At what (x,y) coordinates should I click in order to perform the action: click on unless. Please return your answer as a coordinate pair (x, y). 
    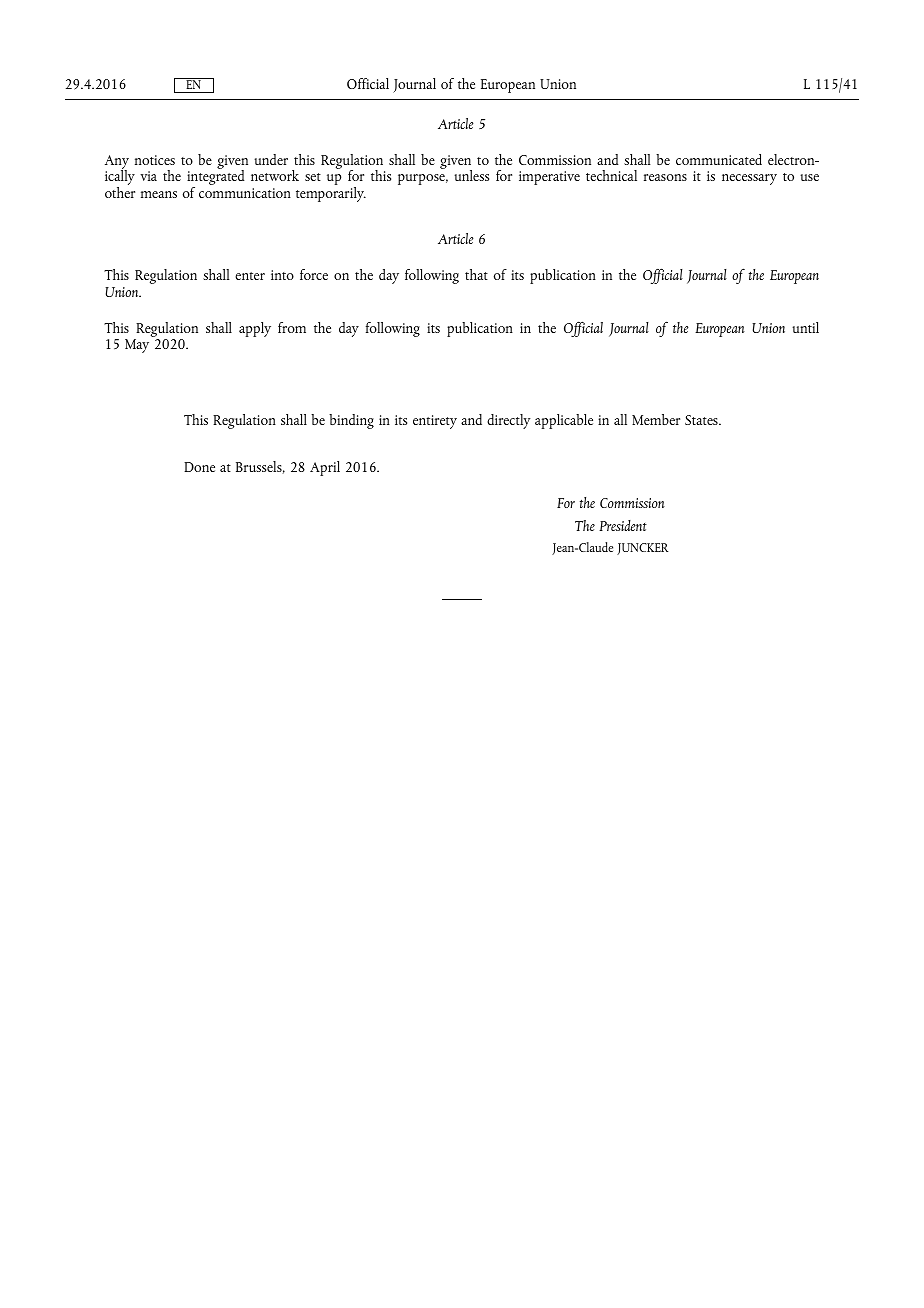
    Looking at the image, I should click on (471, 175).
